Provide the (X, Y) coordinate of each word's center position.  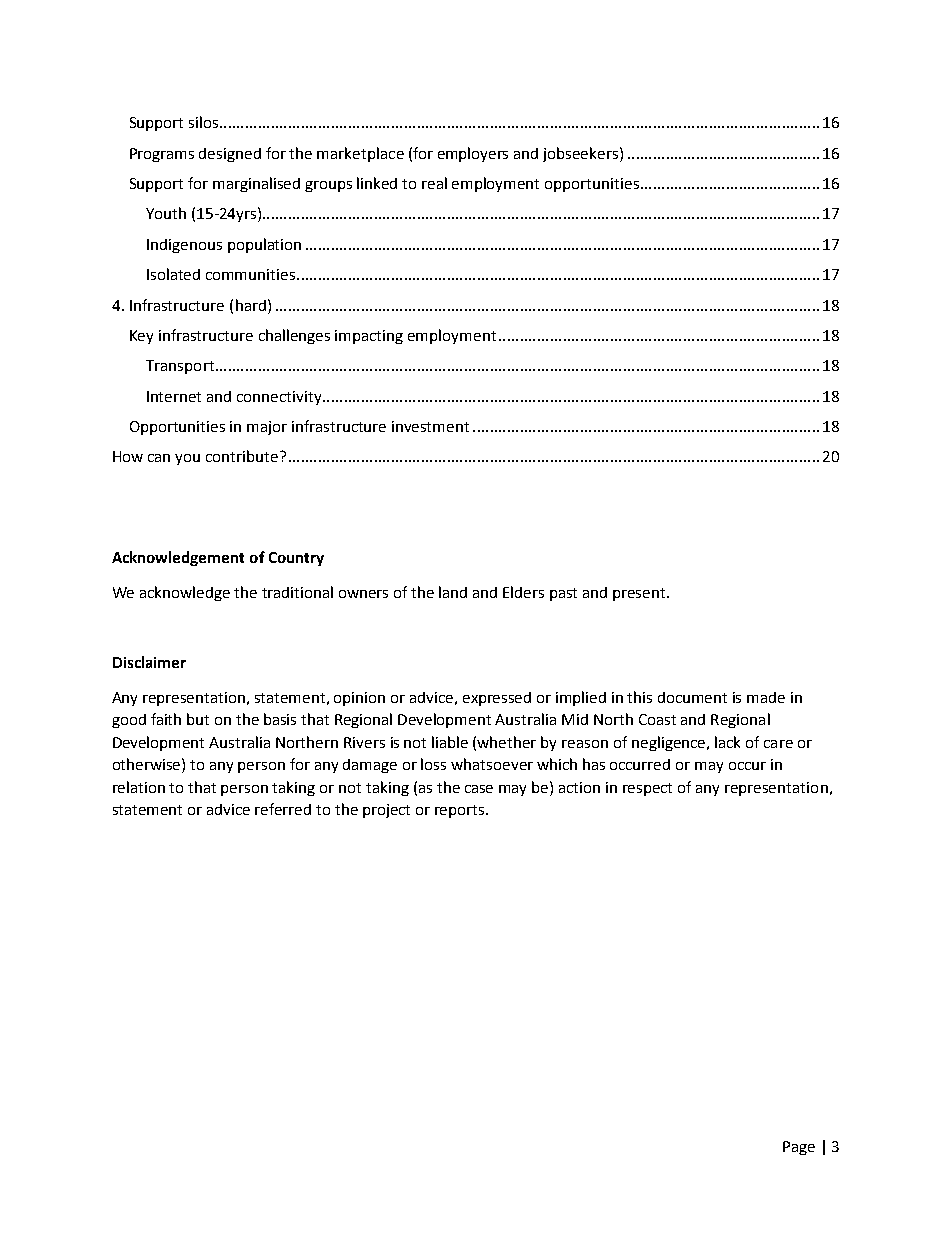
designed (230, 155)
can (159, 458)
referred (283, 809)
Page (799, 1148)
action (579, 787)
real (434, 183)
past (563, 594)
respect (647, 789)
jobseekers (582, 154)
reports (461, 811)
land (453, 592)
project (386, 811)
